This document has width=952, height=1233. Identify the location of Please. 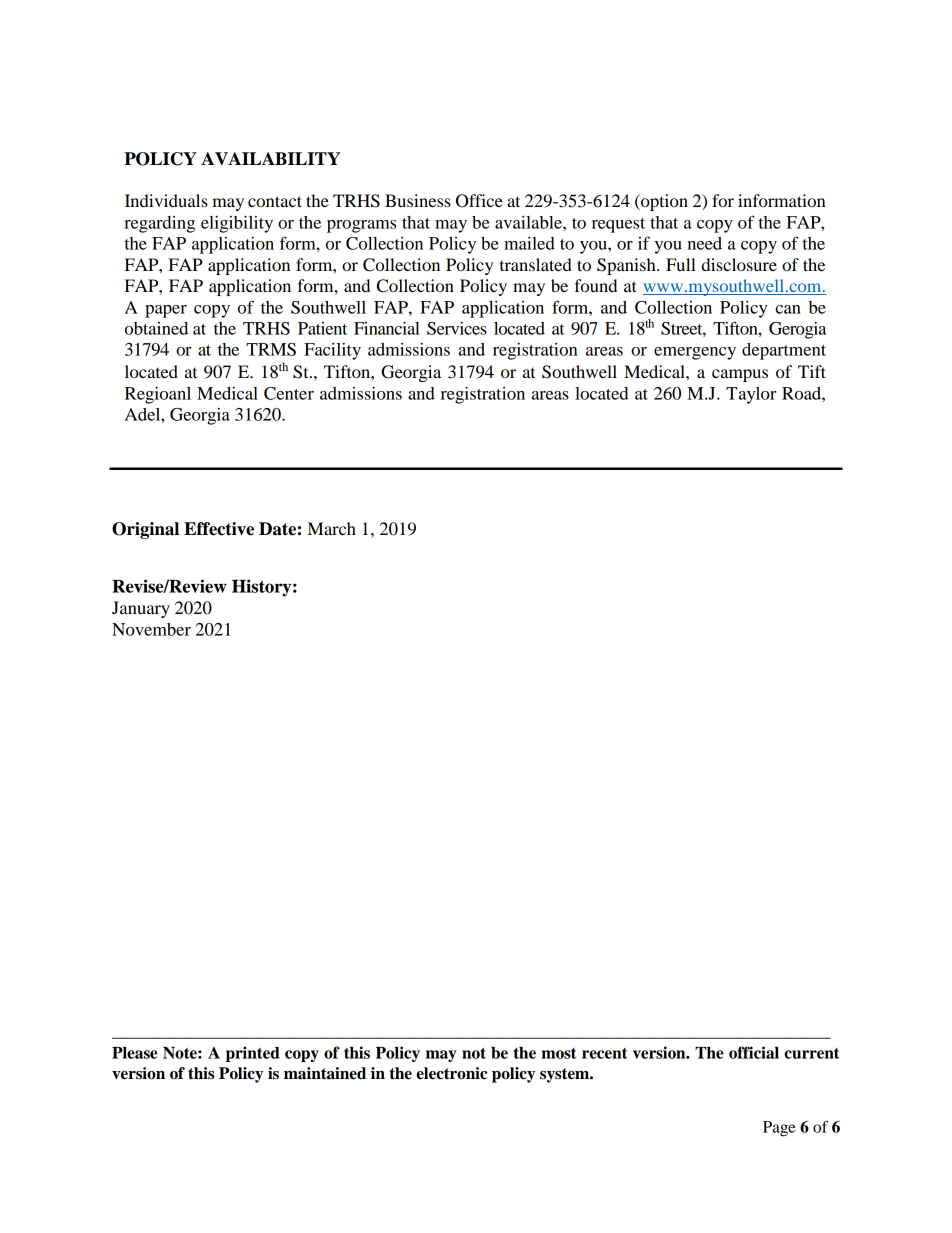
(134, 1053).
